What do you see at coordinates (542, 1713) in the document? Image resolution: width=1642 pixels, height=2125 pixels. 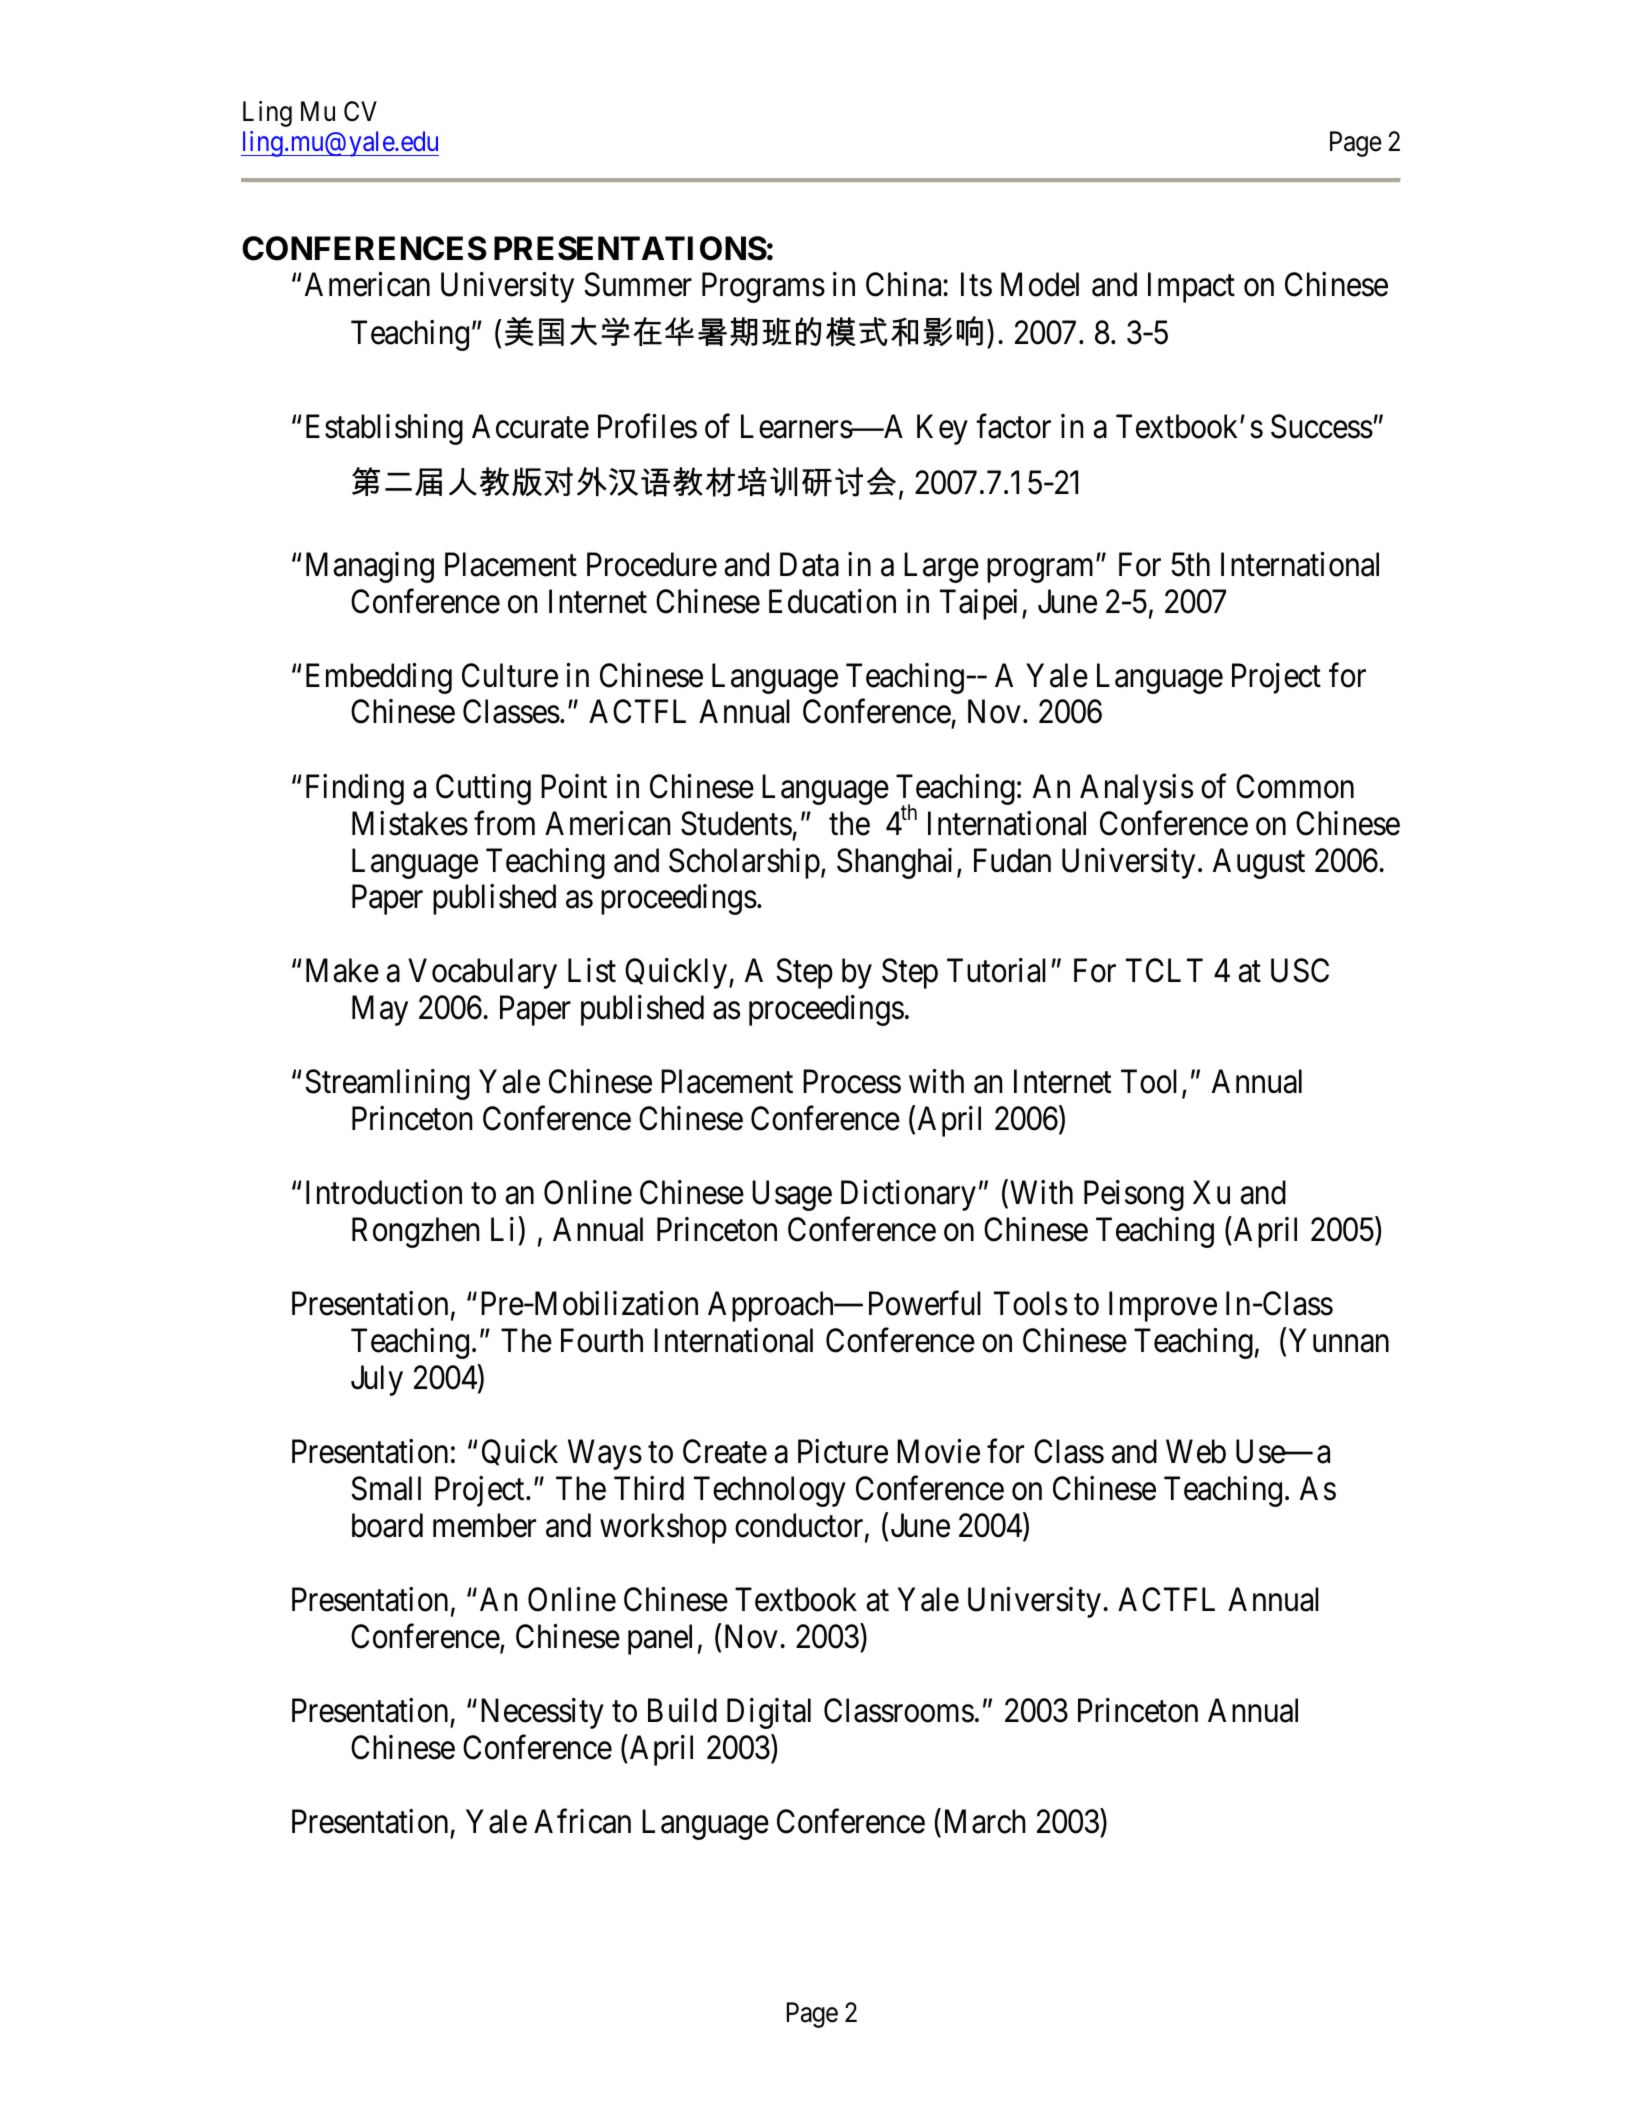 I see `Necessity` at bounding box center [542, 1713].
